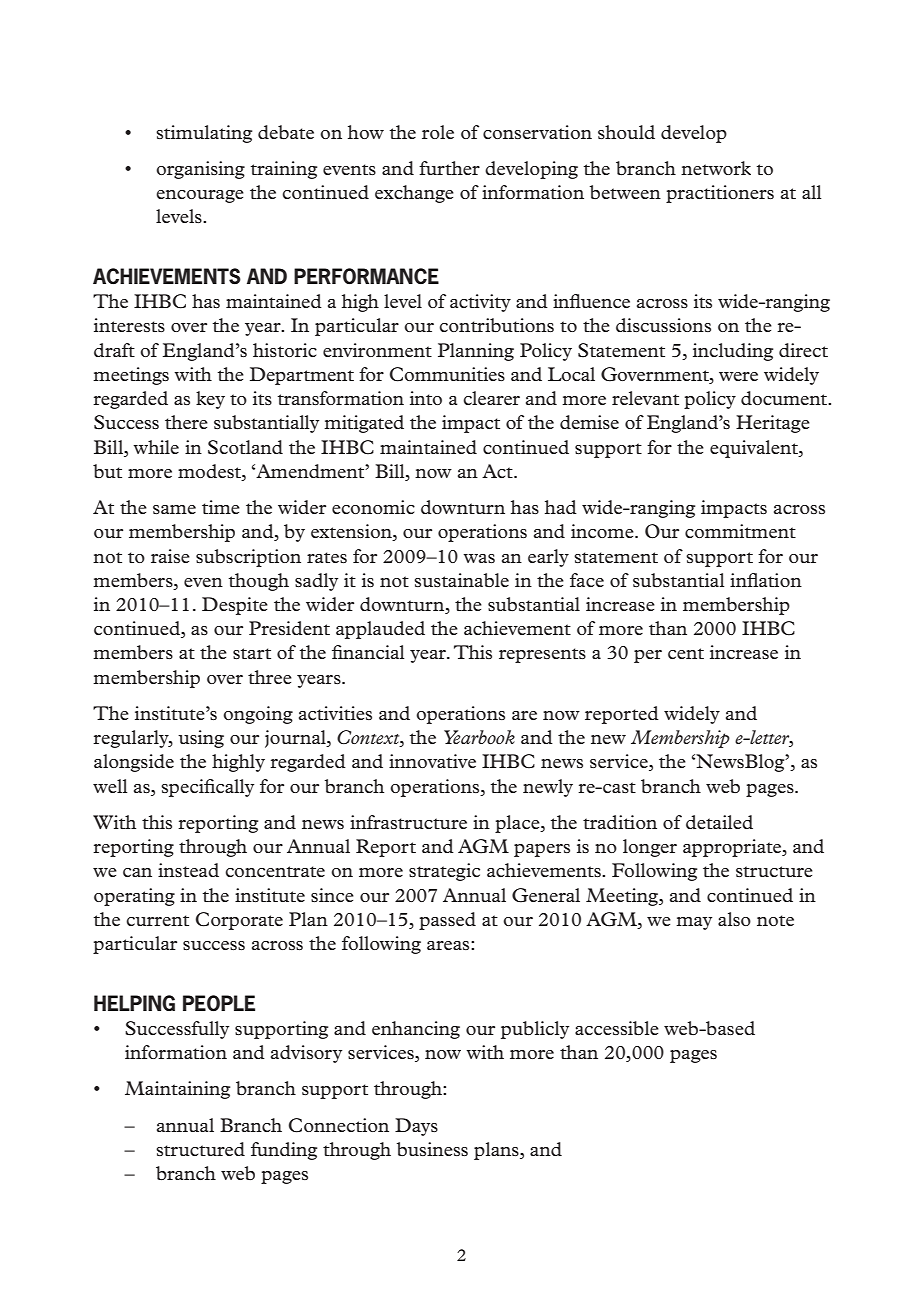  What do you see at coordinates (447, 921) in the screenshot?
I see `passed` at bounding box center [447, 921].
